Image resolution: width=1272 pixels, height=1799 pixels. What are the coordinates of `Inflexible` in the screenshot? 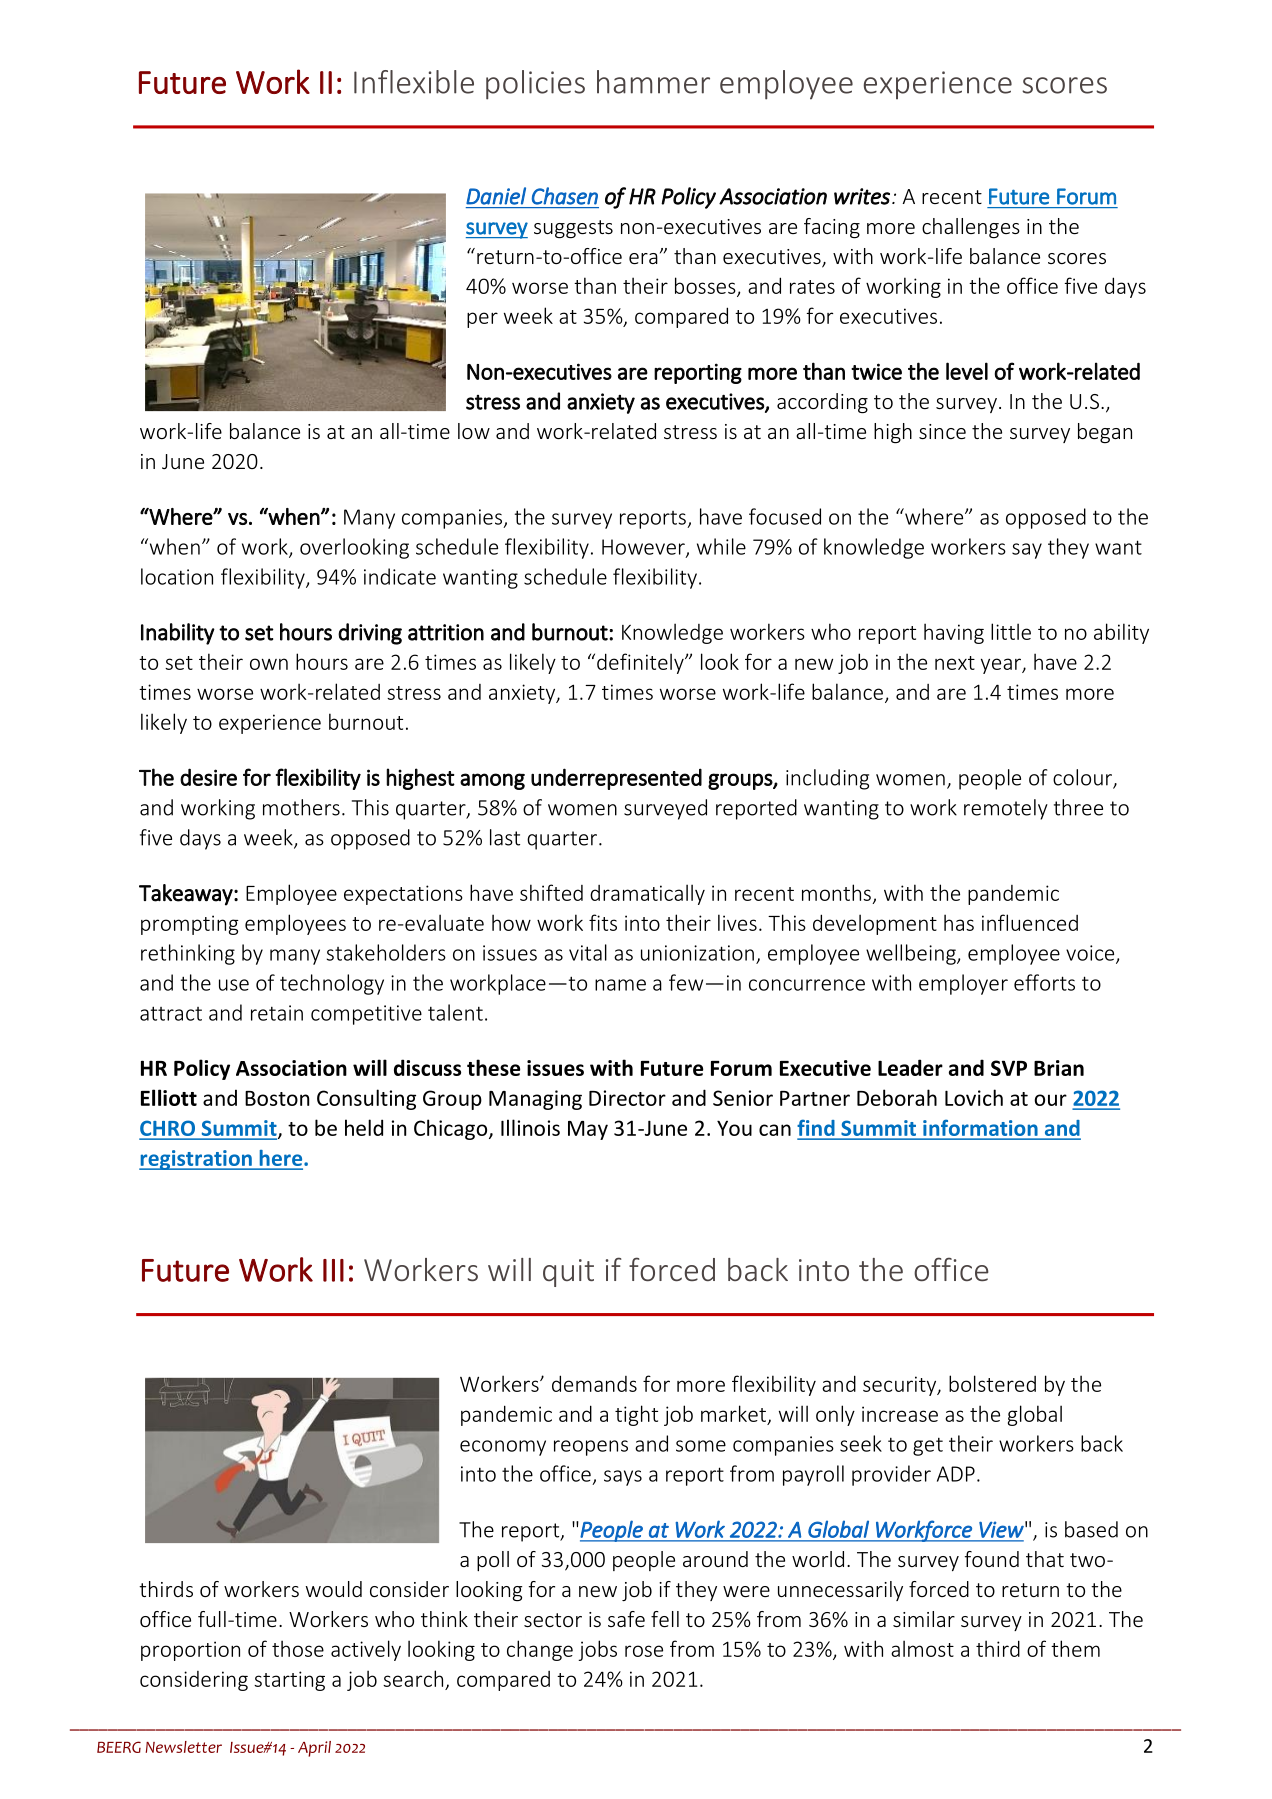 It's located at (414, 82).
